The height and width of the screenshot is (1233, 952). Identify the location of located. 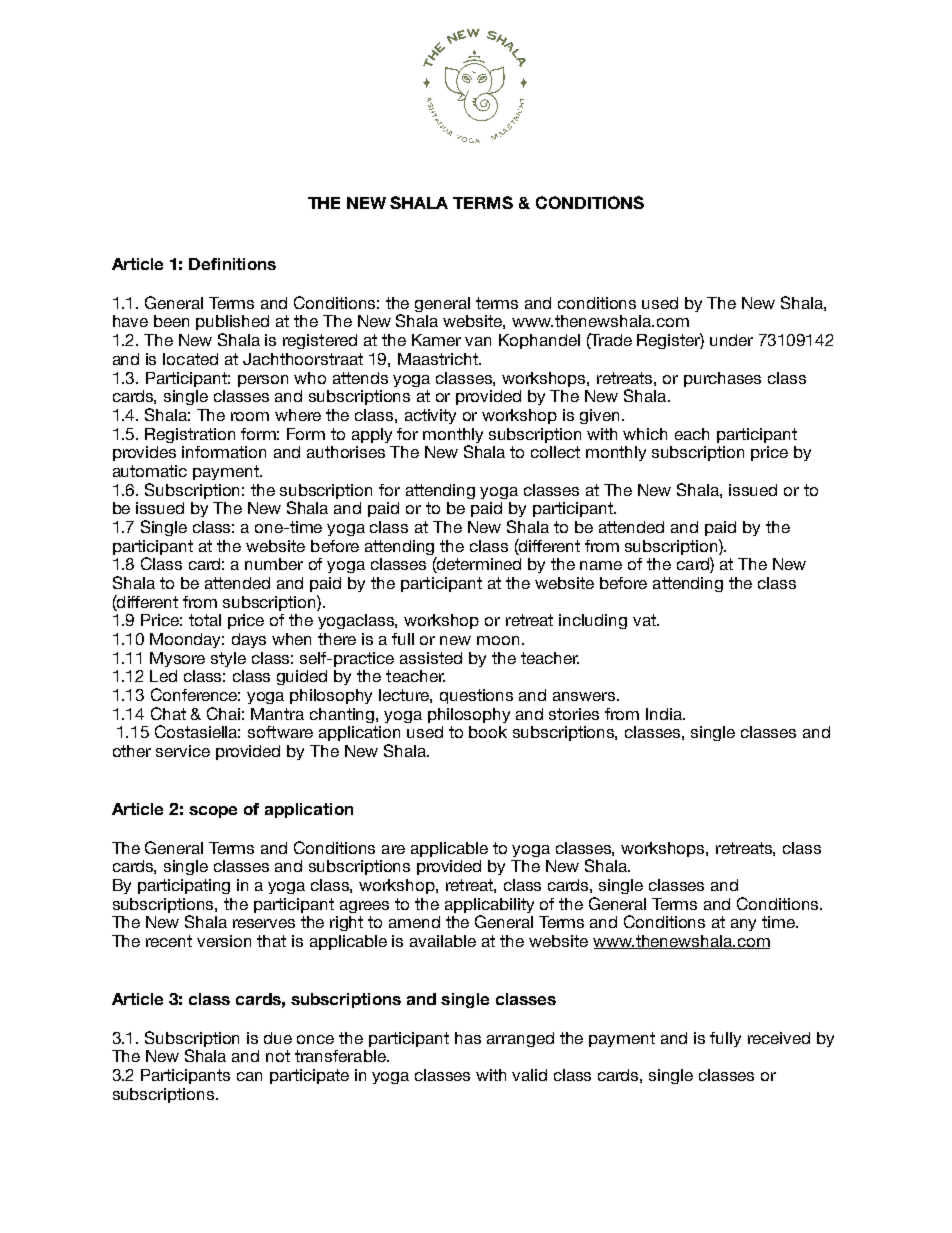
(190, 359).
